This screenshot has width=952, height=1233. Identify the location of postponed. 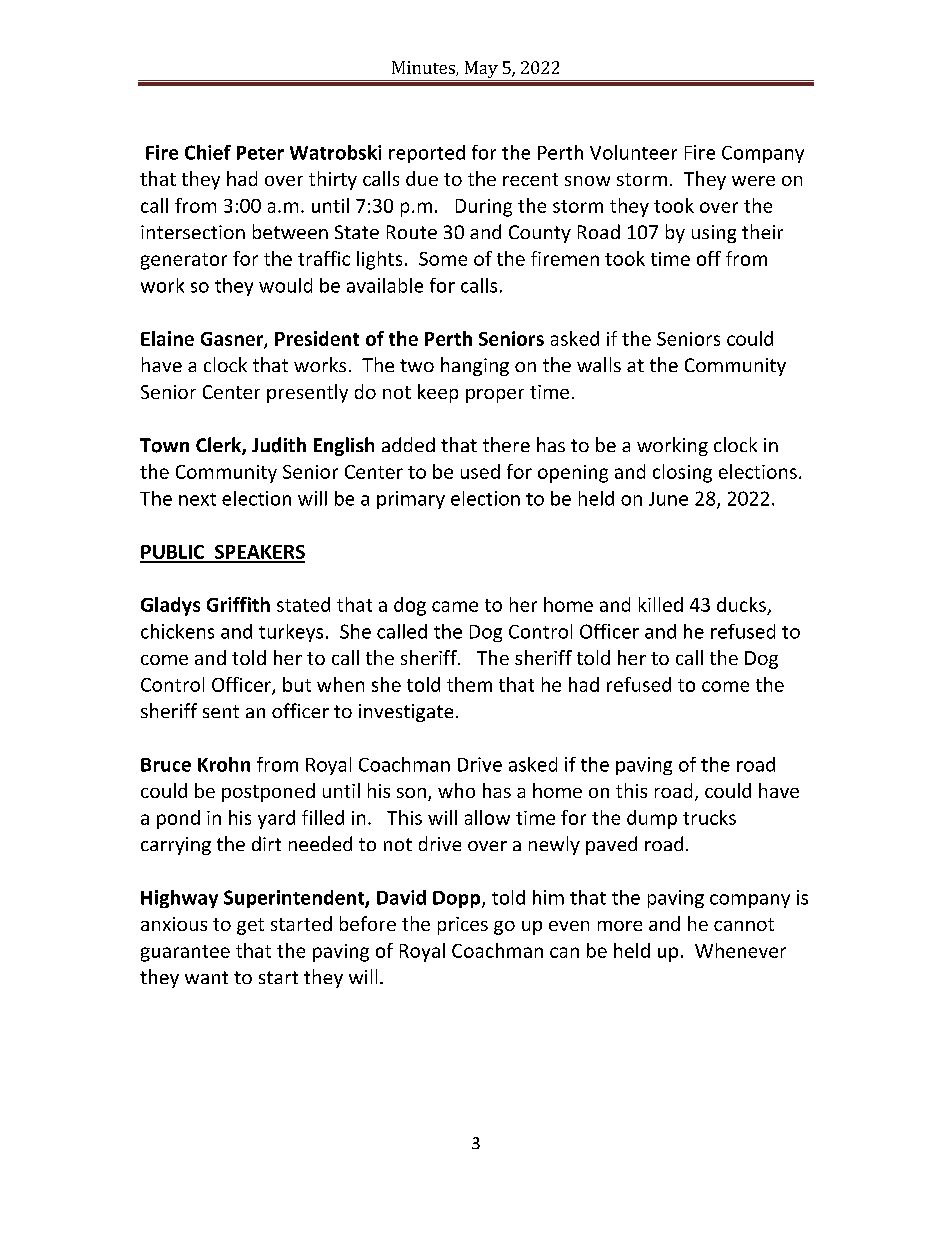
(268, 792).
